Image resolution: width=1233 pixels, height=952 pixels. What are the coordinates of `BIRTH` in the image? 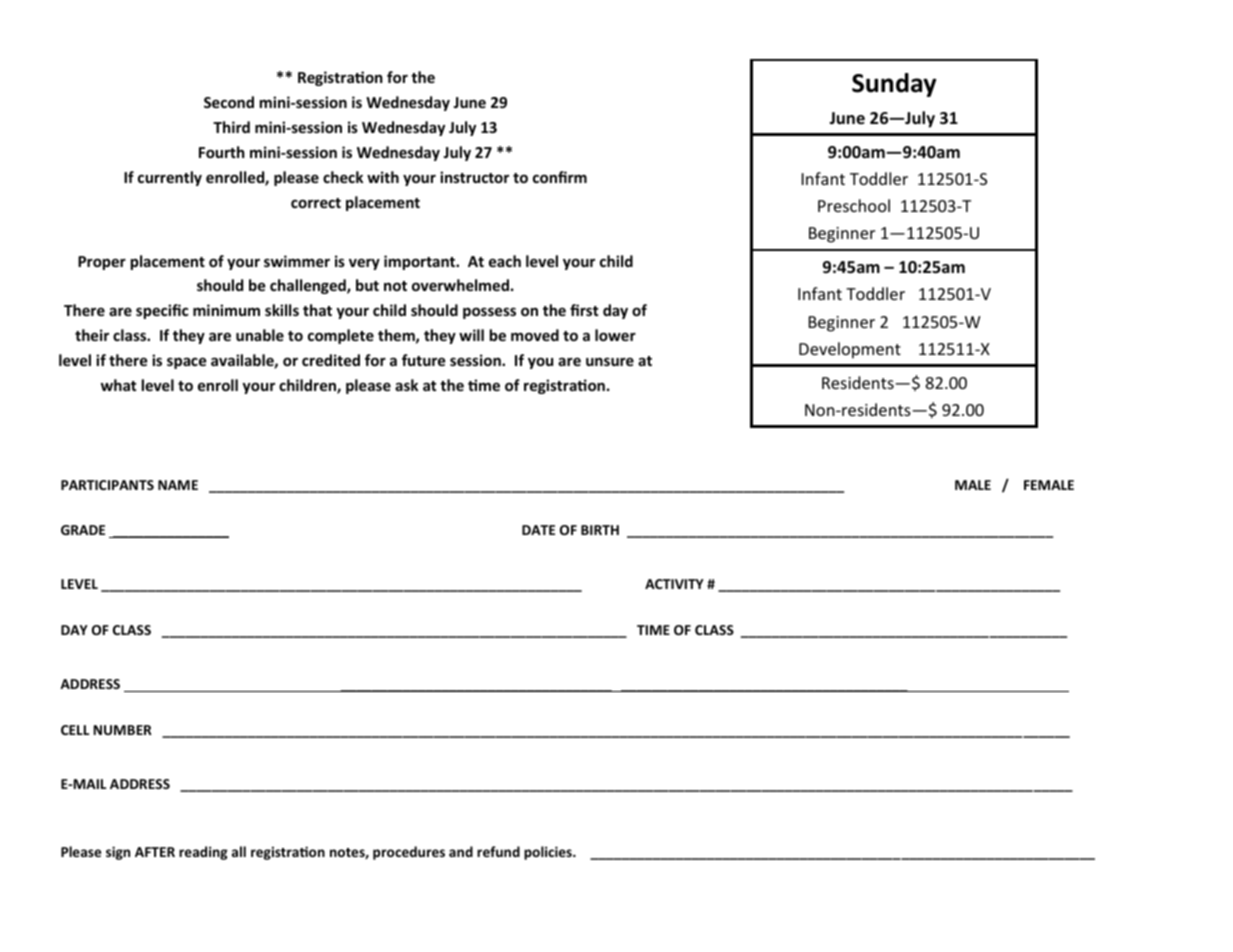 It's located at (600, 530).
